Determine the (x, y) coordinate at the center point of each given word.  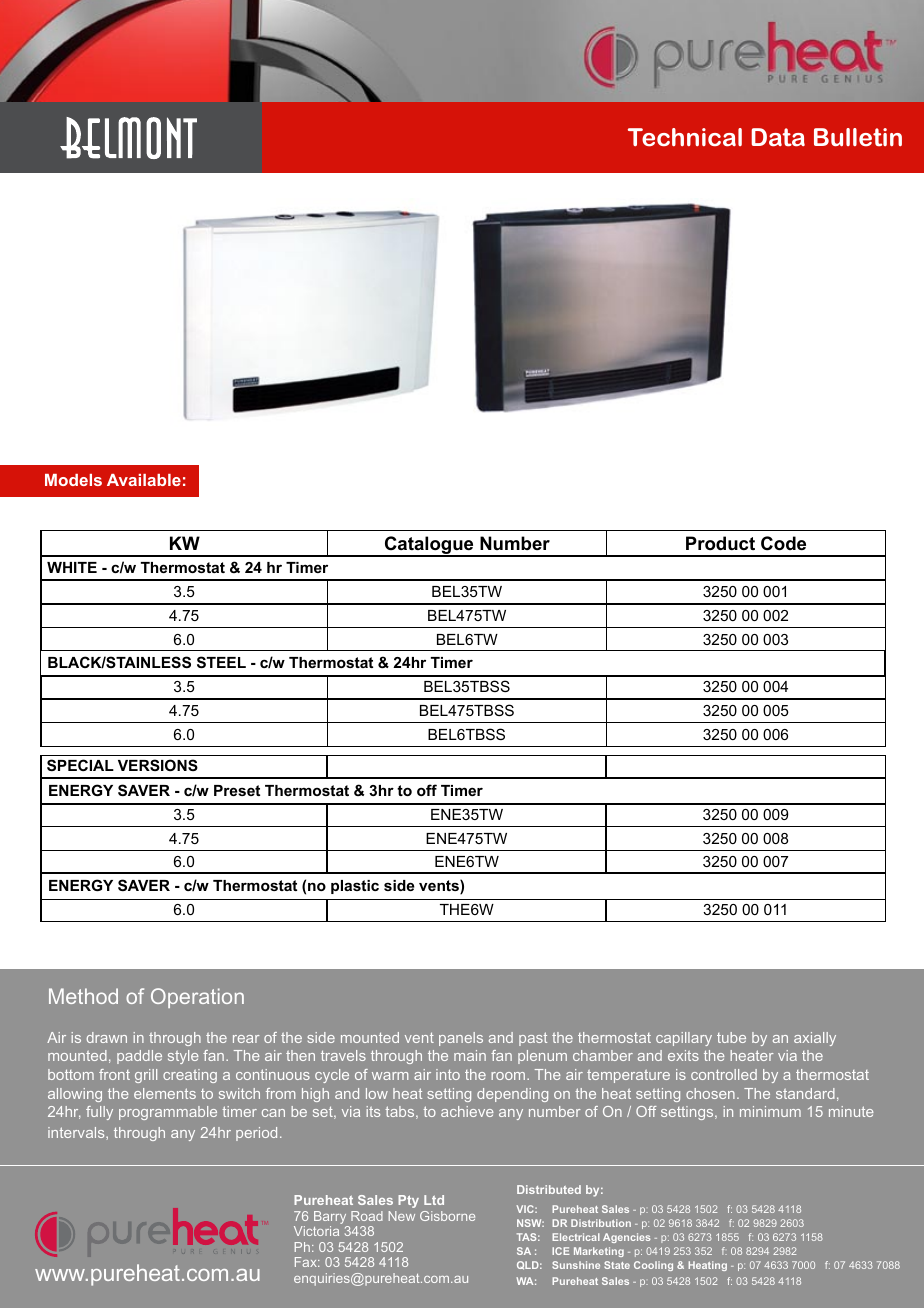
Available (144, 480)
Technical (685, 137)
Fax (307, 1262)
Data (778, 137)
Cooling (653, 1266)
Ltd (434, 1200)
